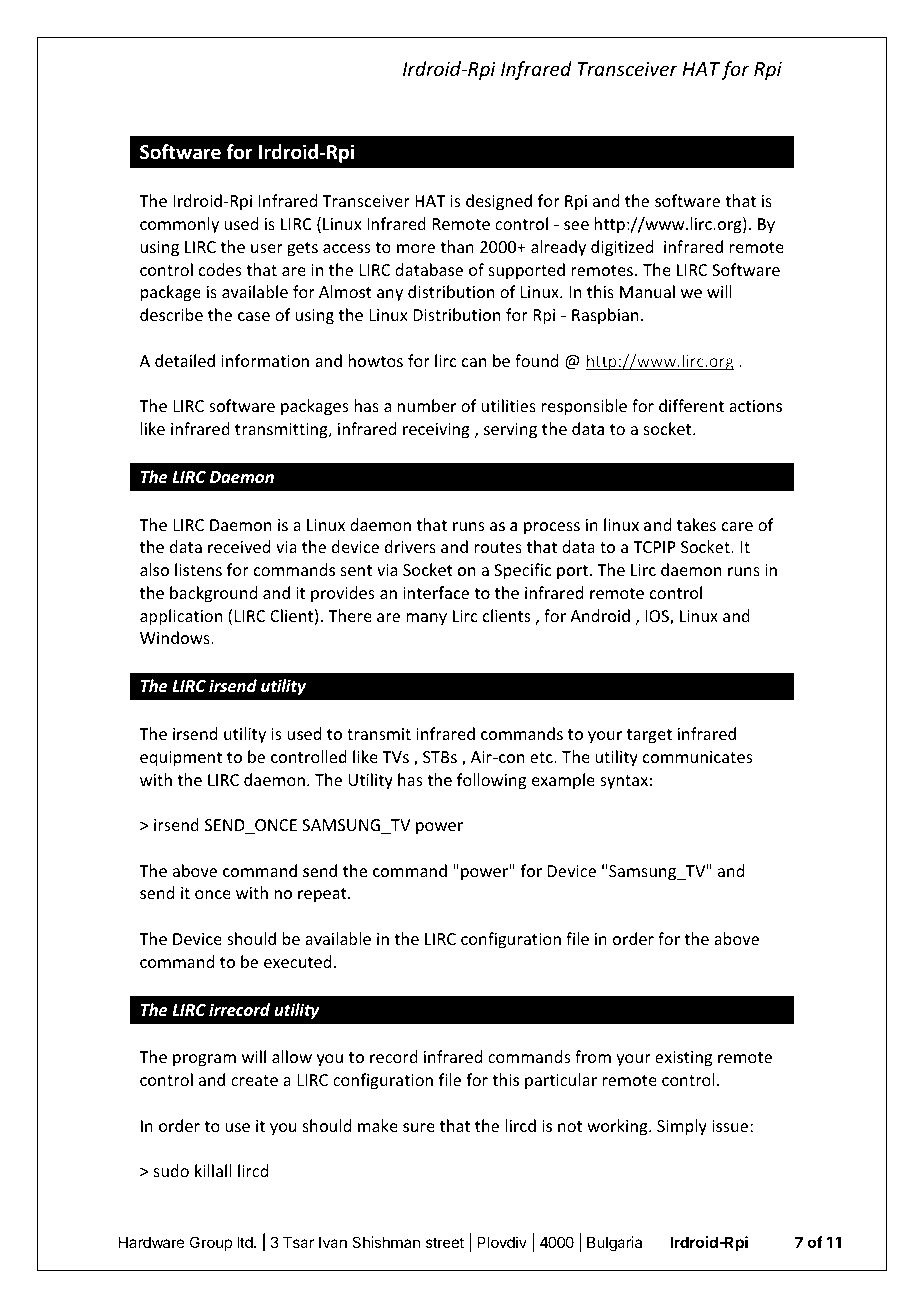 Image resolution: width=924 pixels, height=1308 pixels. What do you see at coordinates (181, 759) in the screenshot?
I see `equipment` at bounding box center [181, 759].
